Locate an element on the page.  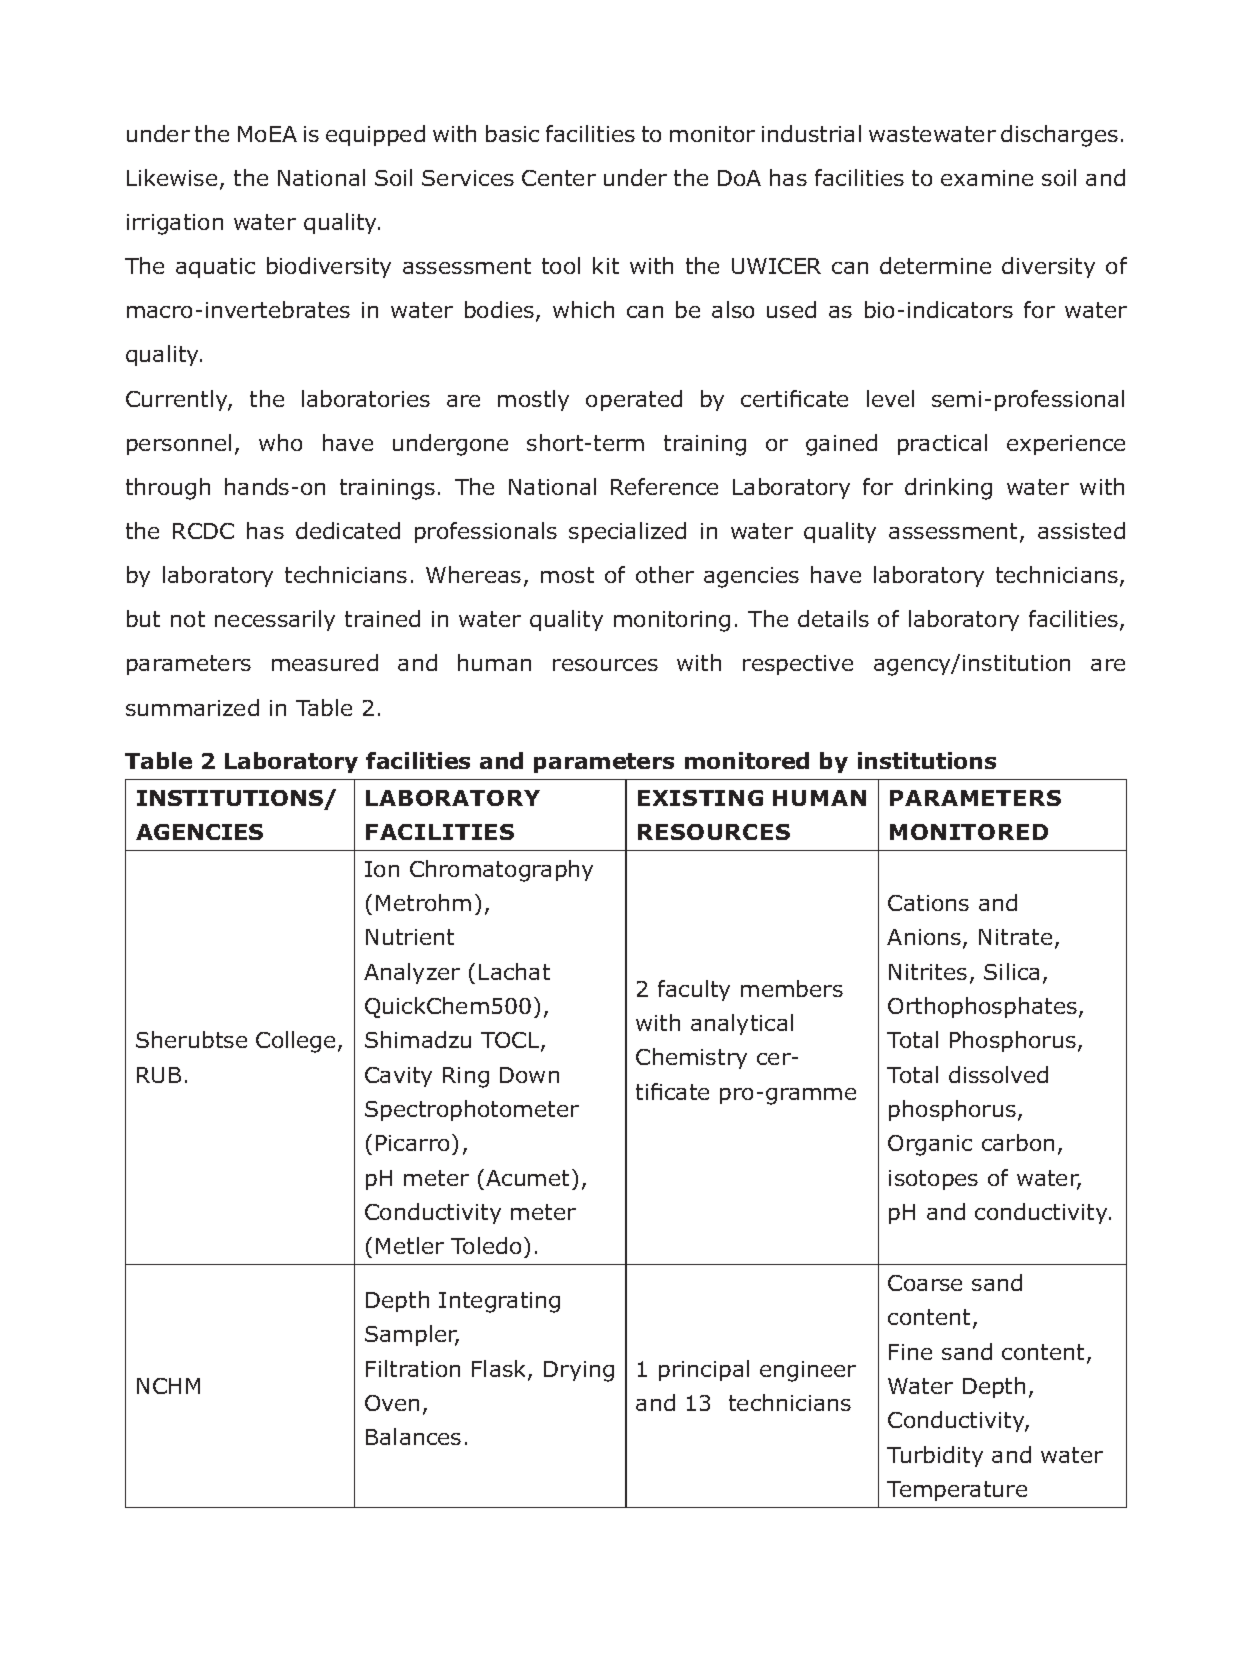
other is located at coordinates (665, 574).
